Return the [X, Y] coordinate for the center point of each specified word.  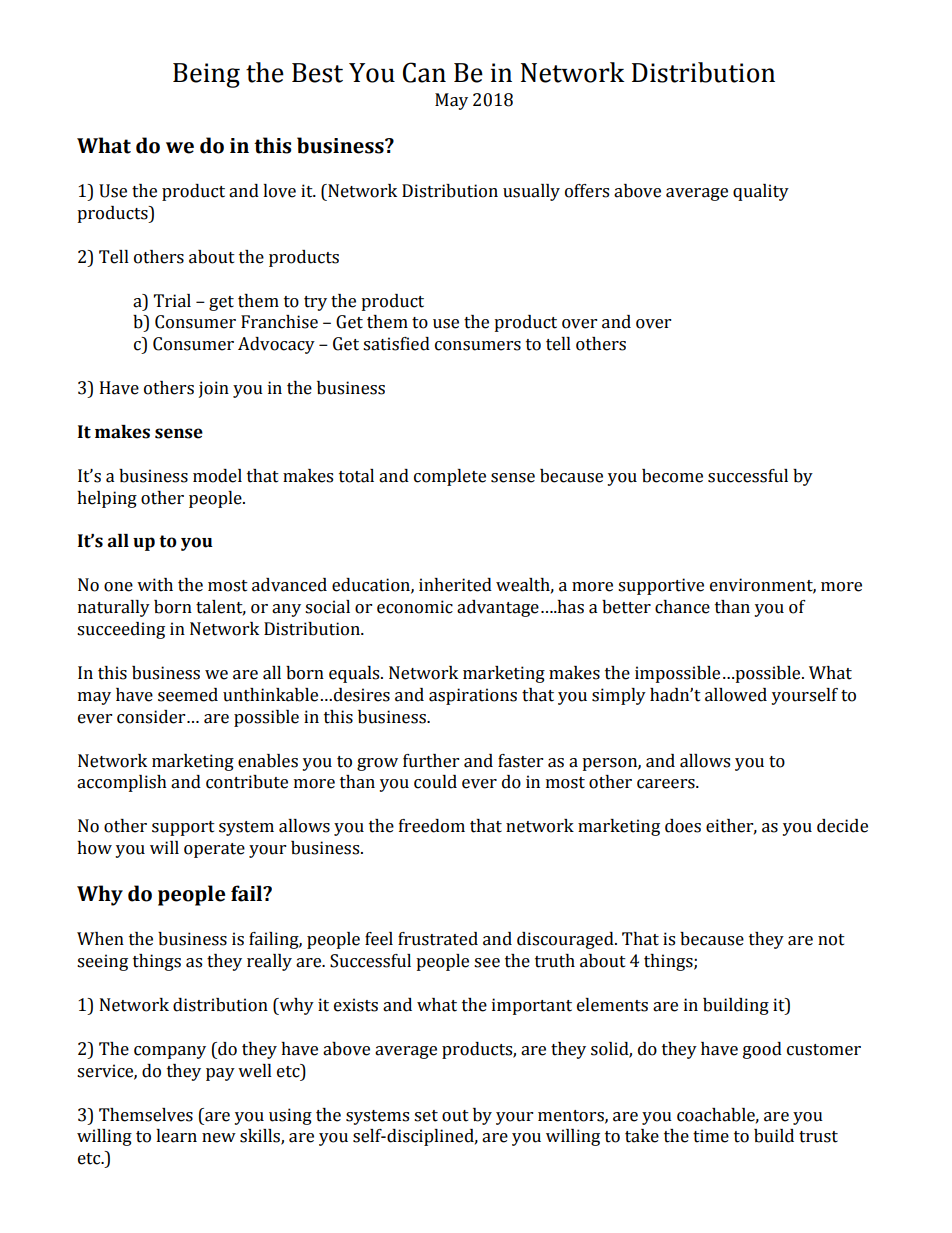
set [426, 1116]
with [155, 585]
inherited [455, 585]
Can [424, 72]
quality [761, 192]
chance [682, 607]
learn [176, 1136]
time [711, 1136]
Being [206, 75]
